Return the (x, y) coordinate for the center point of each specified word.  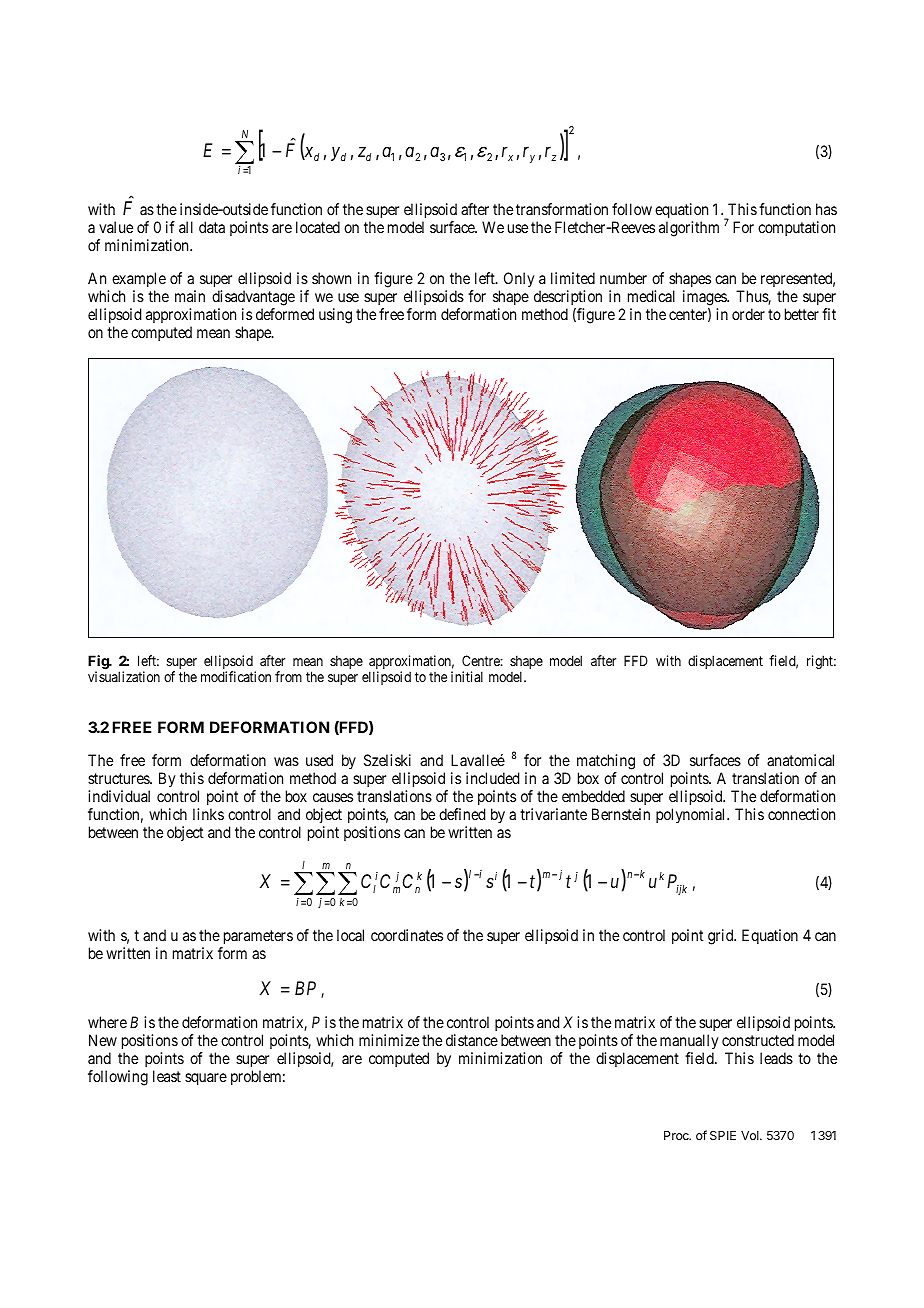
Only (519, 279)
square (206, 1079)
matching (606, 763)
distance (472, 1040)
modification (236, 676)
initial (467, 676)
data (212, 227)
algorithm (689, 229)
